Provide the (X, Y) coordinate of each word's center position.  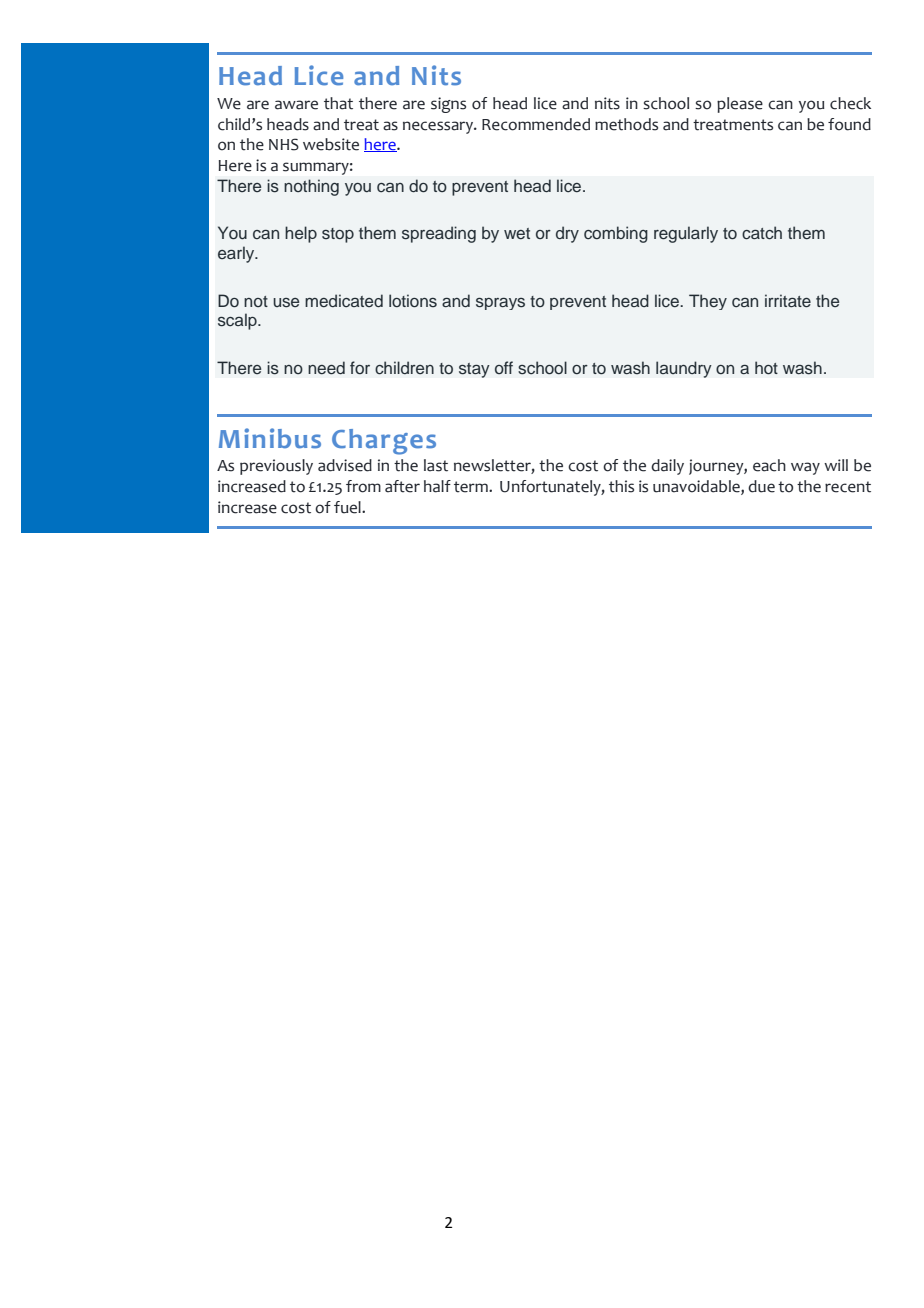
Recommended (536, 124)
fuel (348, 507)
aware (296, 105)
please (740, 105)
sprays (500, 304)
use (286, 303)
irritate (788, 300)
